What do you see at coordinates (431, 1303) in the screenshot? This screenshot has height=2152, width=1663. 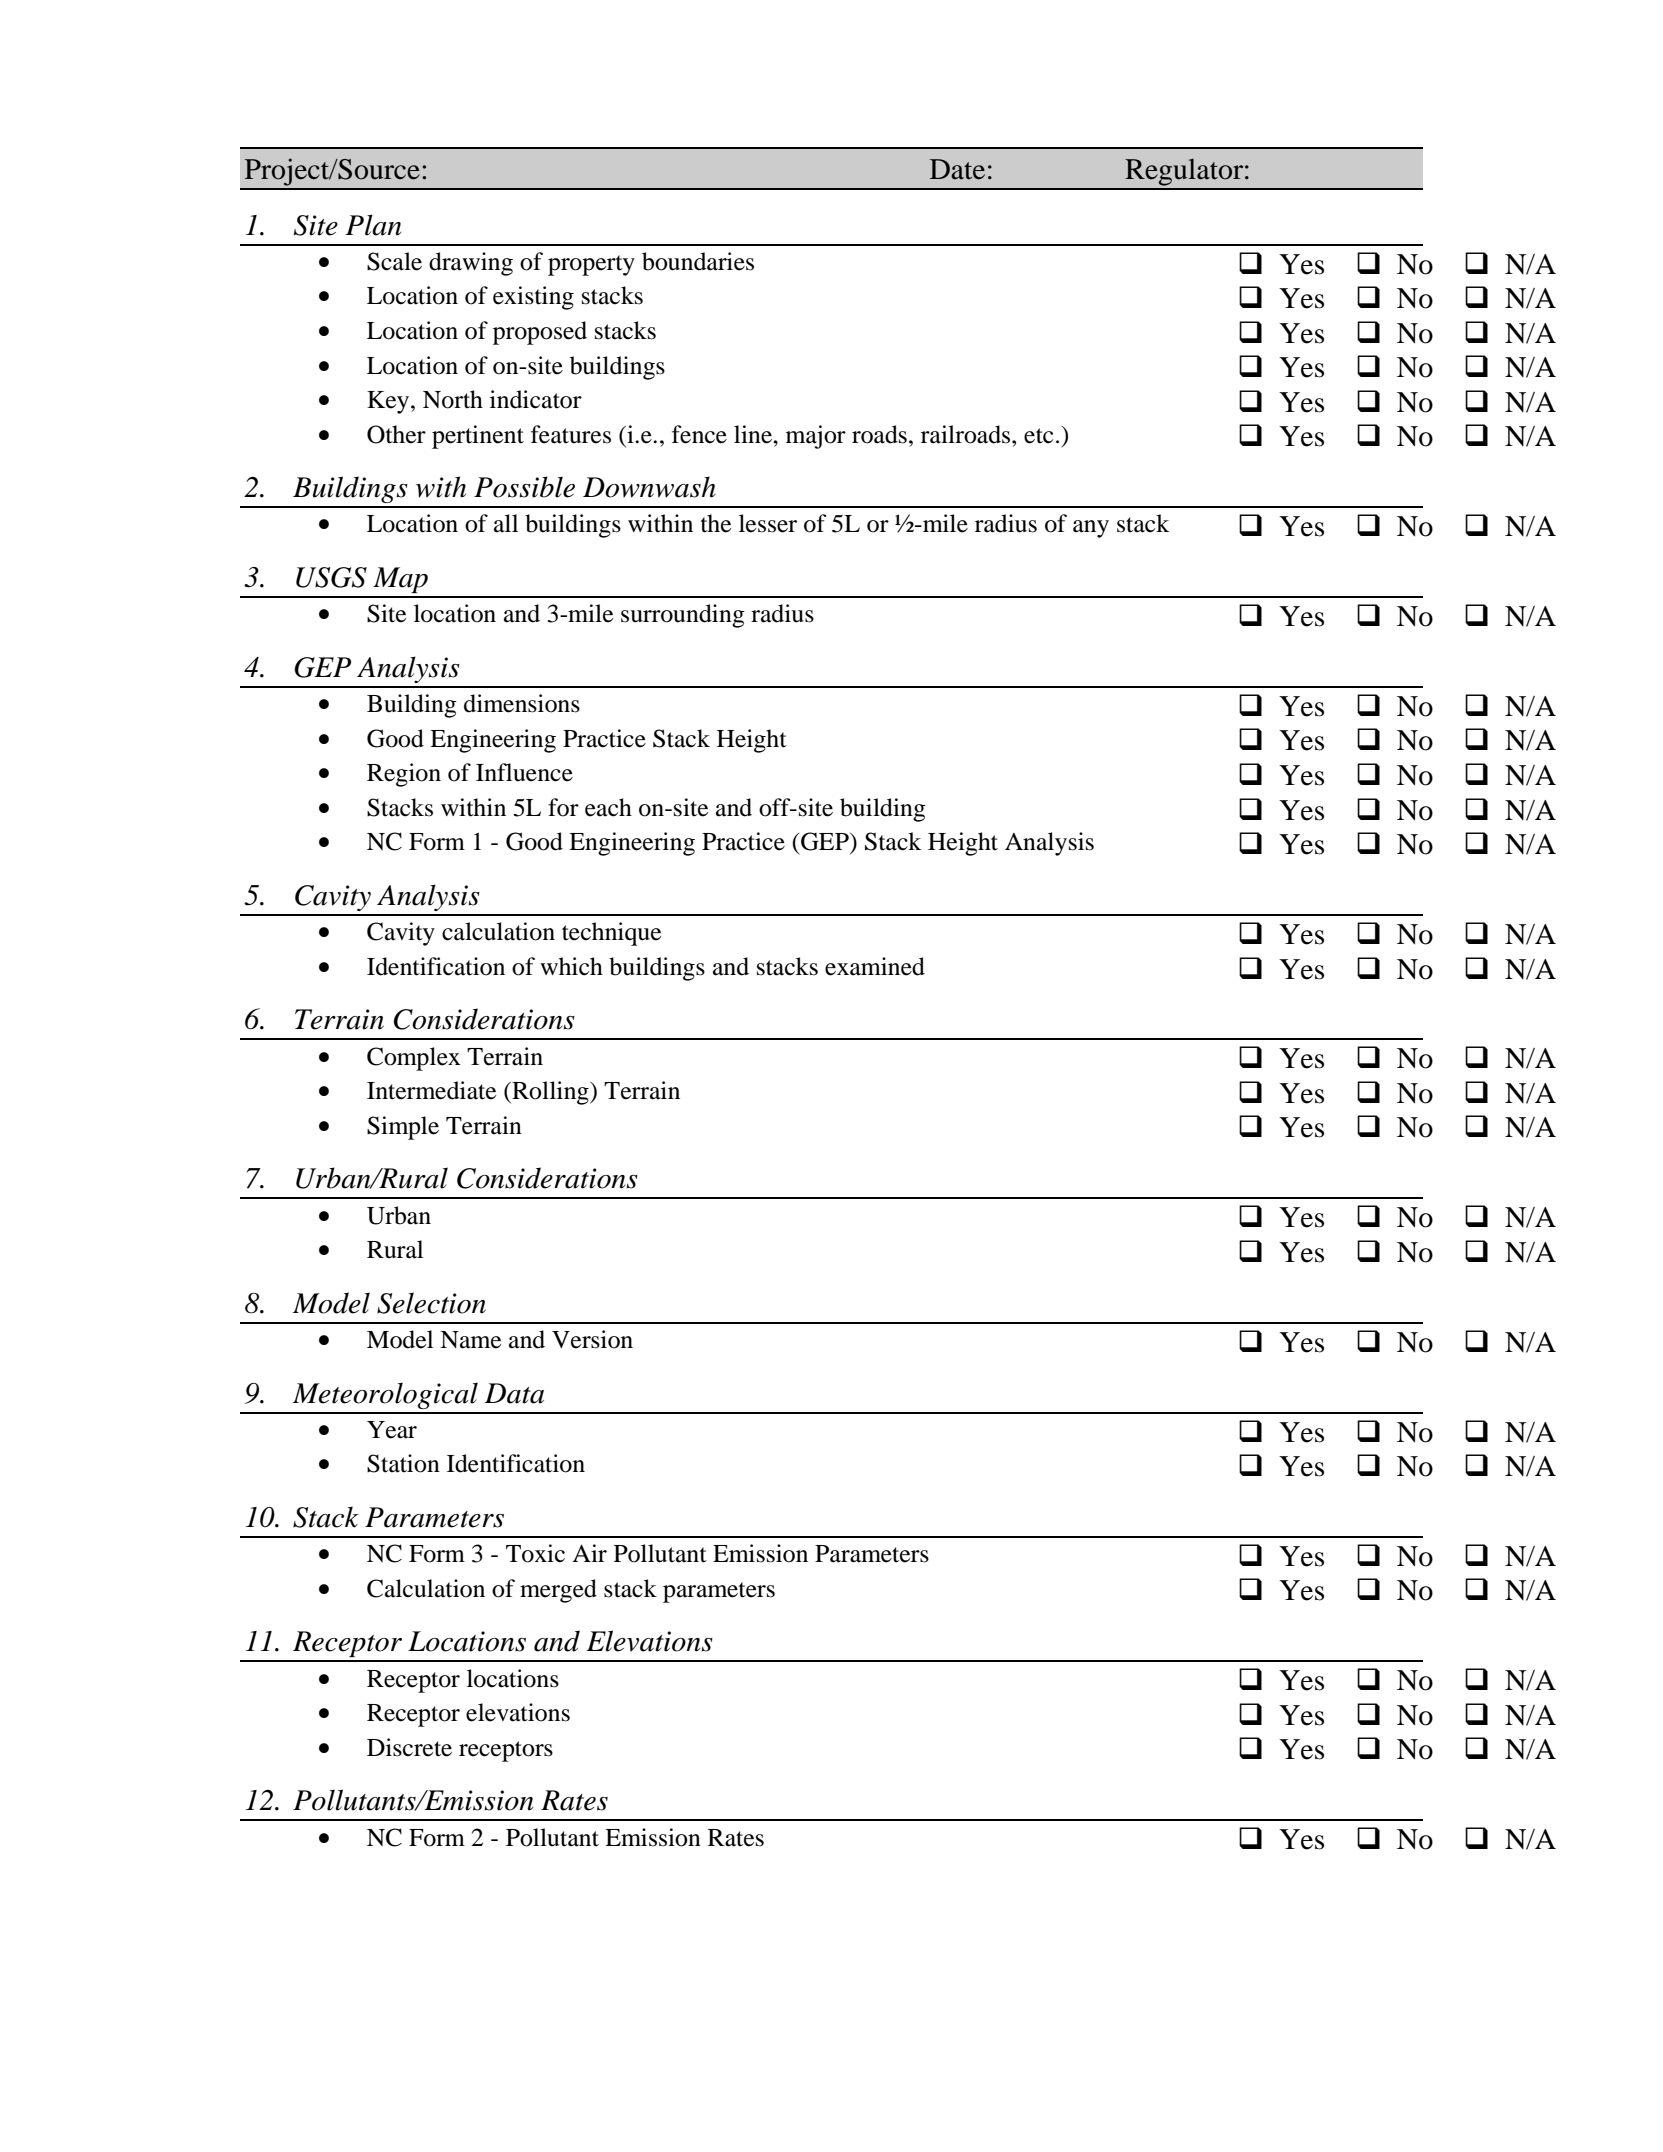 I see `Selection` at bounding box center [431, 1303].
